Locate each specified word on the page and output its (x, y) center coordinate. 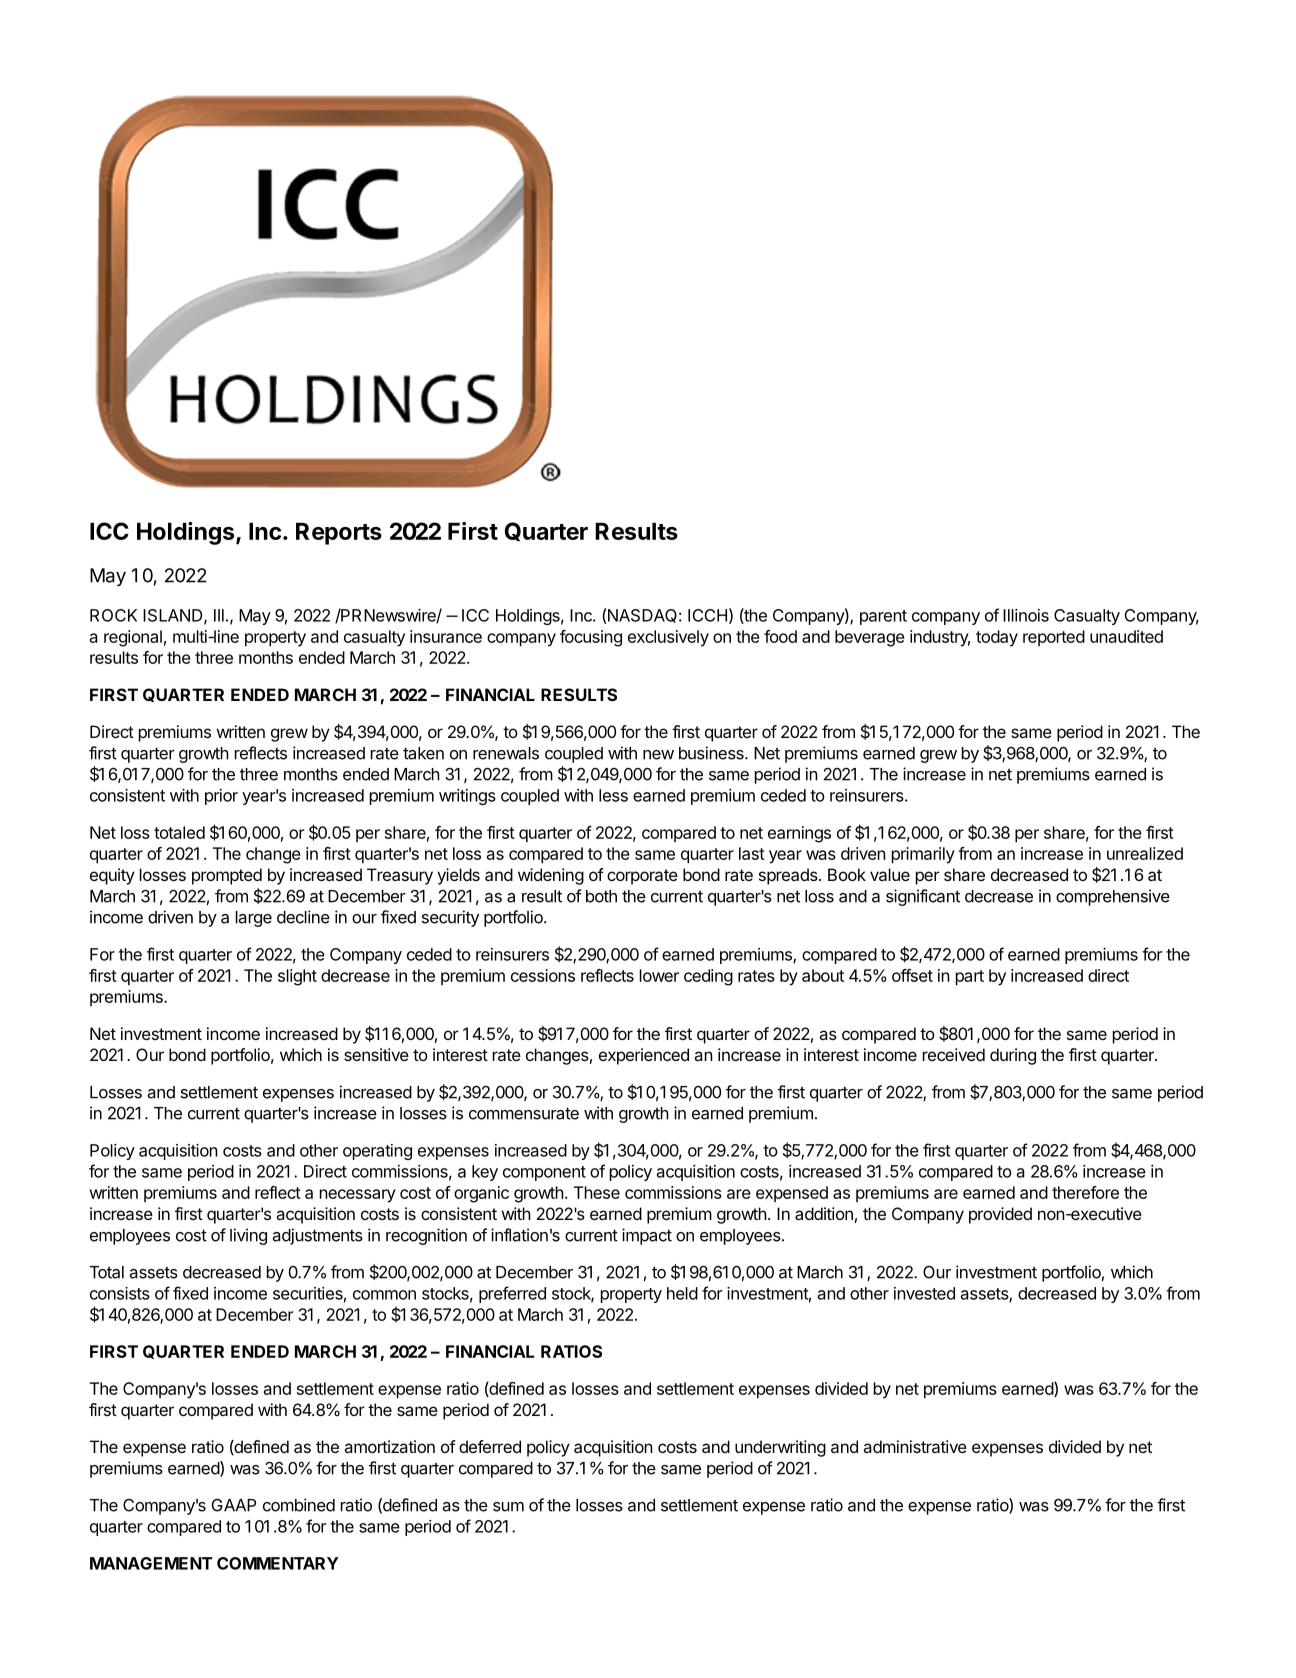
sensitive (376, 1054)
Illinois (1026, 615)
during (1013, 1056)
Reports (339, 533)
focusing (591, 638)
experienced (644, 1056)
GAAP (234, 1505)
